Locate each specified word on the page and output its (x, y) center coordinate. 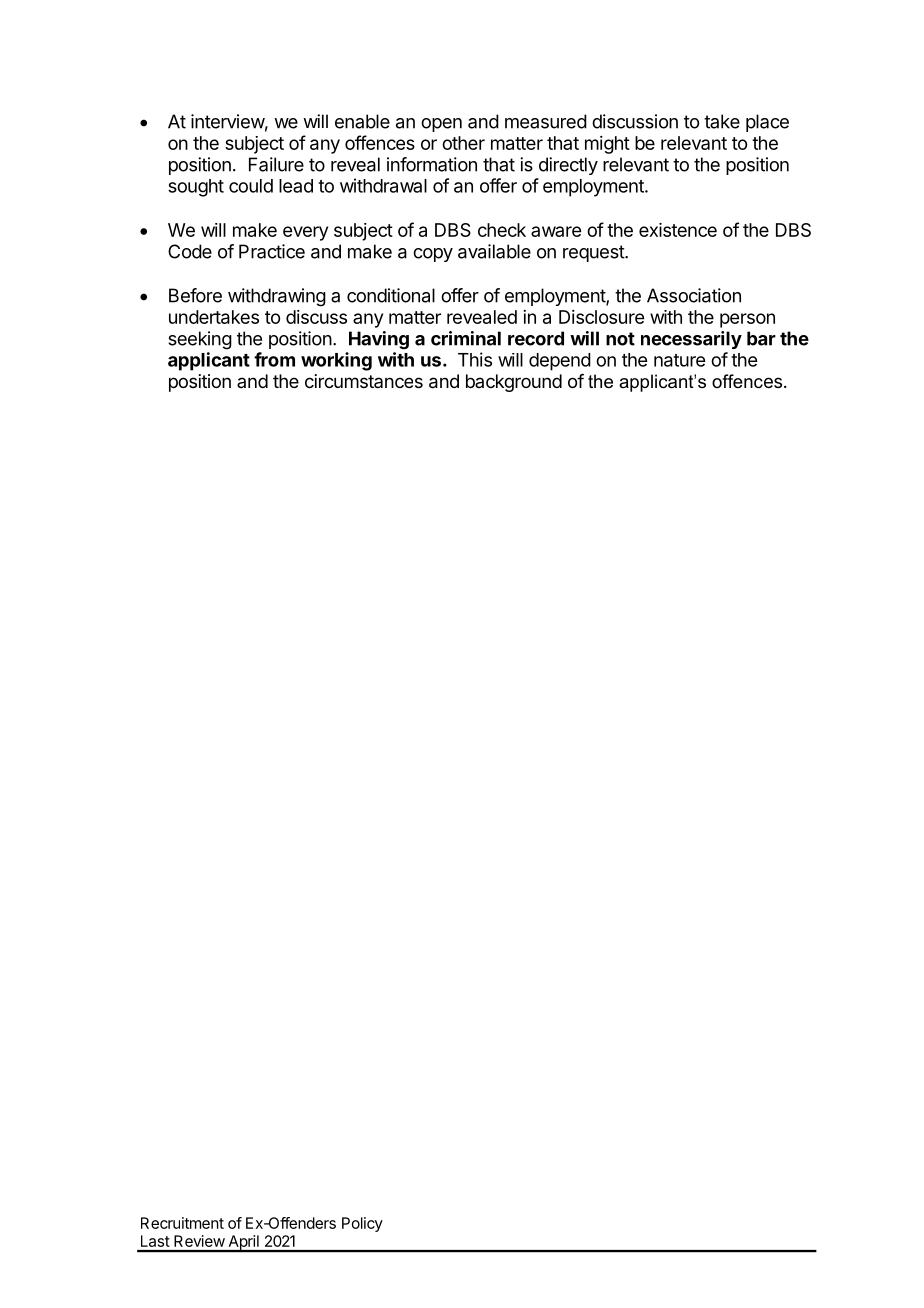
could (251, 186)
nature (679, 360)
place (767, 123)
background (514, 383)
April (243, 1243)
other (463, 143)
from (274, 359)
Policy (362, 1224)
